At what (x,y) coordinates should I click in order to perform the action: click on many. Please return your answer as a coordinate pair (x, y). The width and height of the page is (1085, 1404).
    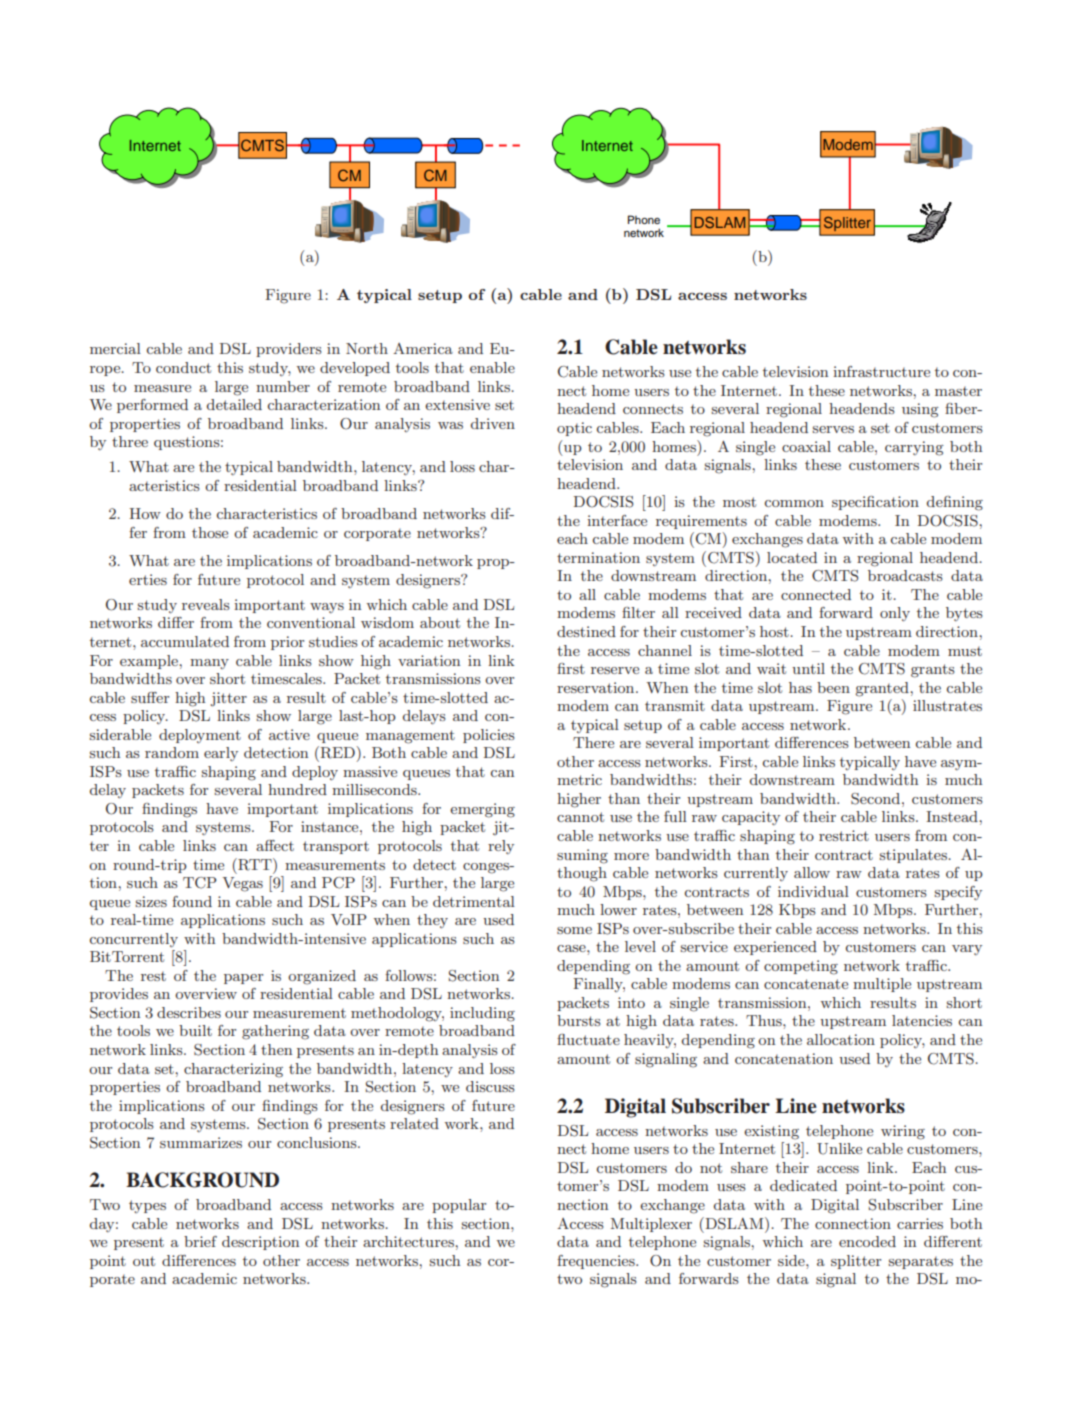
    Looking at the image, I should click on (209, 664).
